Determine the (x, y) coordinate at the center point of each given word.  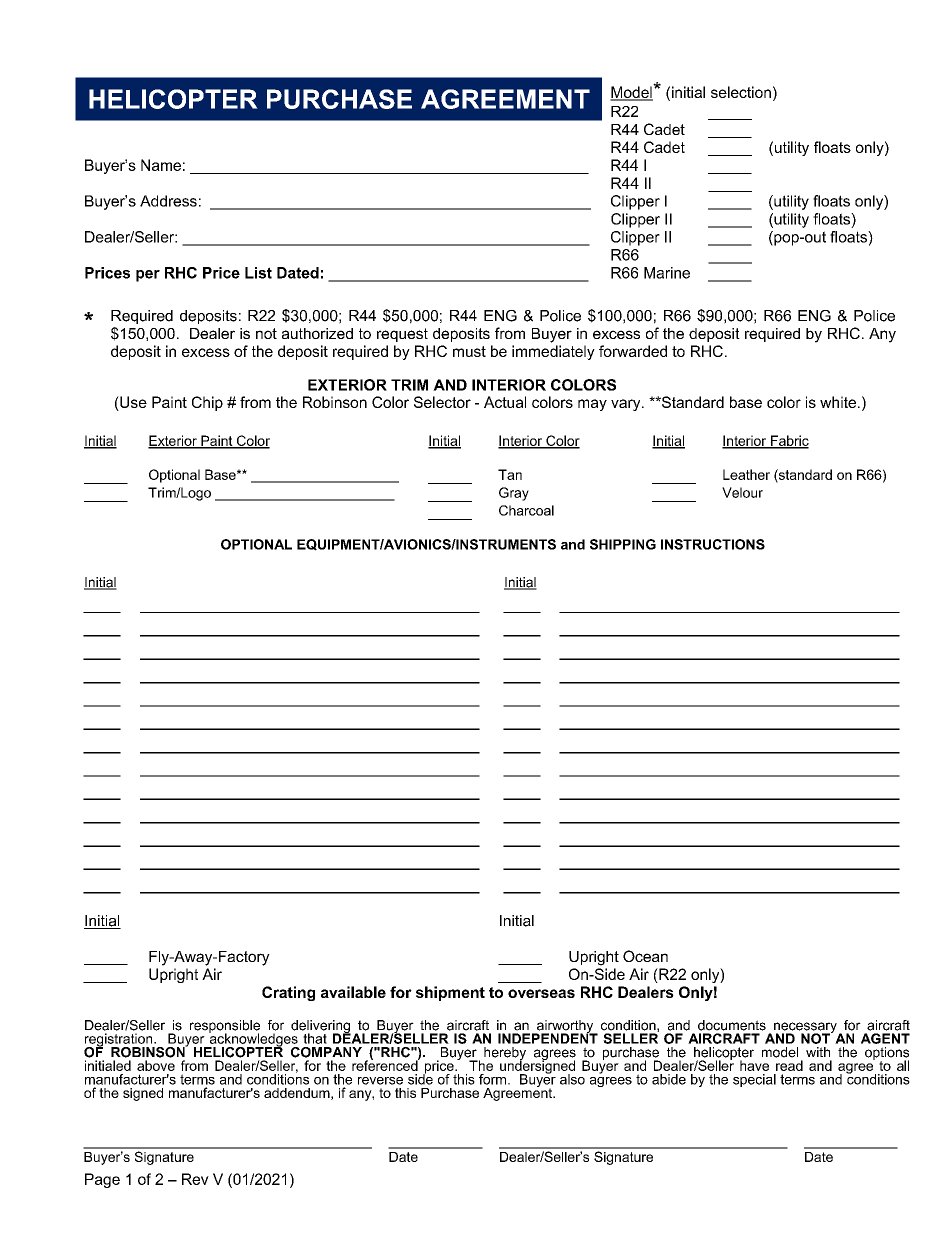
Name (161, 165)
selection (741, 92)
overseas (541, 993)
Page (102, 1180)
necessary (806, 1029)
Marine (667, 273)
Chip (207, 403)
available (353, 992)
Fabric (789, 441)
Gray (514, 494)
